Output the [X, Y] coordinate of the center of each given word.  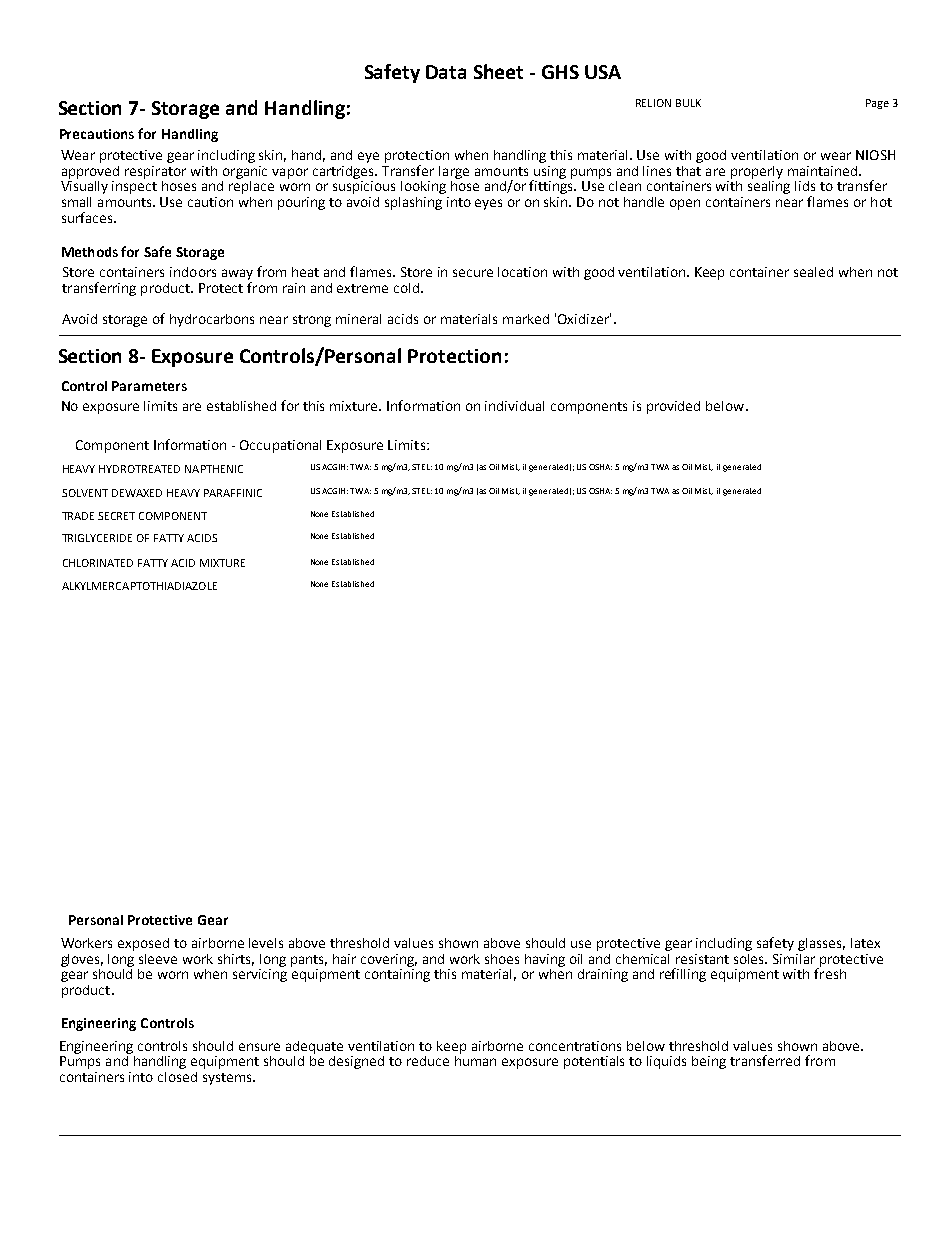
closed [177, 1077]
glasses [821, 944]
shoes [502, 959]
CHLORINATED [98, 563]
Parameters [149, 386]
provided [673, 407]
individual [514, 406]
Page [877, 104]
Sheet [498, 71]
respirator [155, 172]
